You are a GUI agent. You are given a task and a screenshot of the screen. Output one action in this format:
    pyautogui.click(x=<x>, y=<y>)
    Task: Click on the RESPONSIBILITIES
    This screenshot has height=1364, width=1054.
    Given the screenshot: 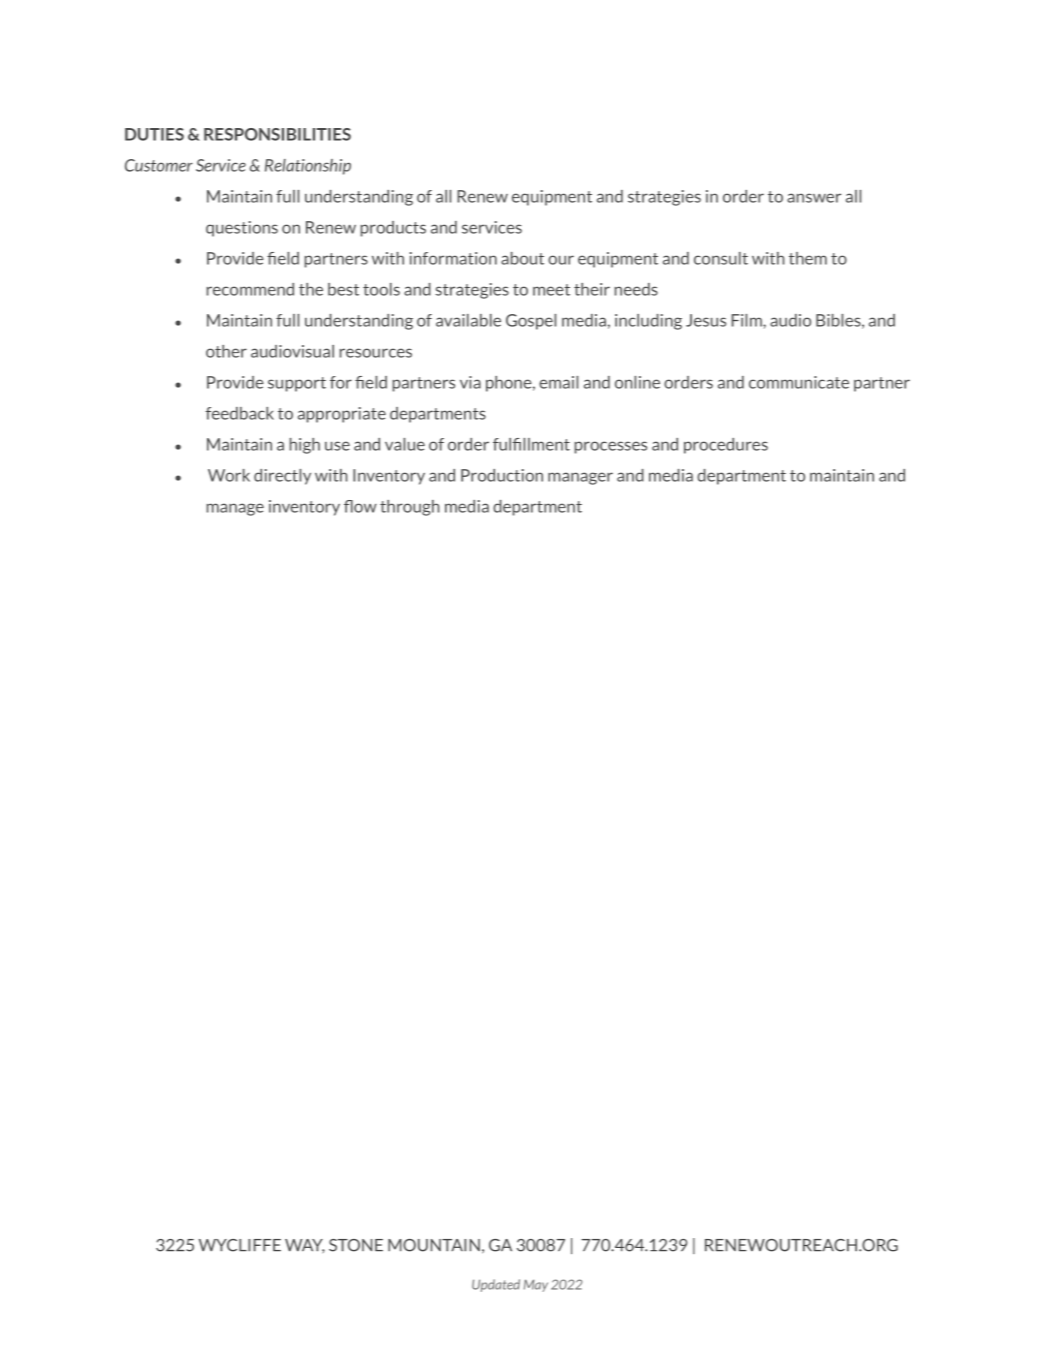 What is the action you would take?
    pyautogui.click(x=277, y=134)
